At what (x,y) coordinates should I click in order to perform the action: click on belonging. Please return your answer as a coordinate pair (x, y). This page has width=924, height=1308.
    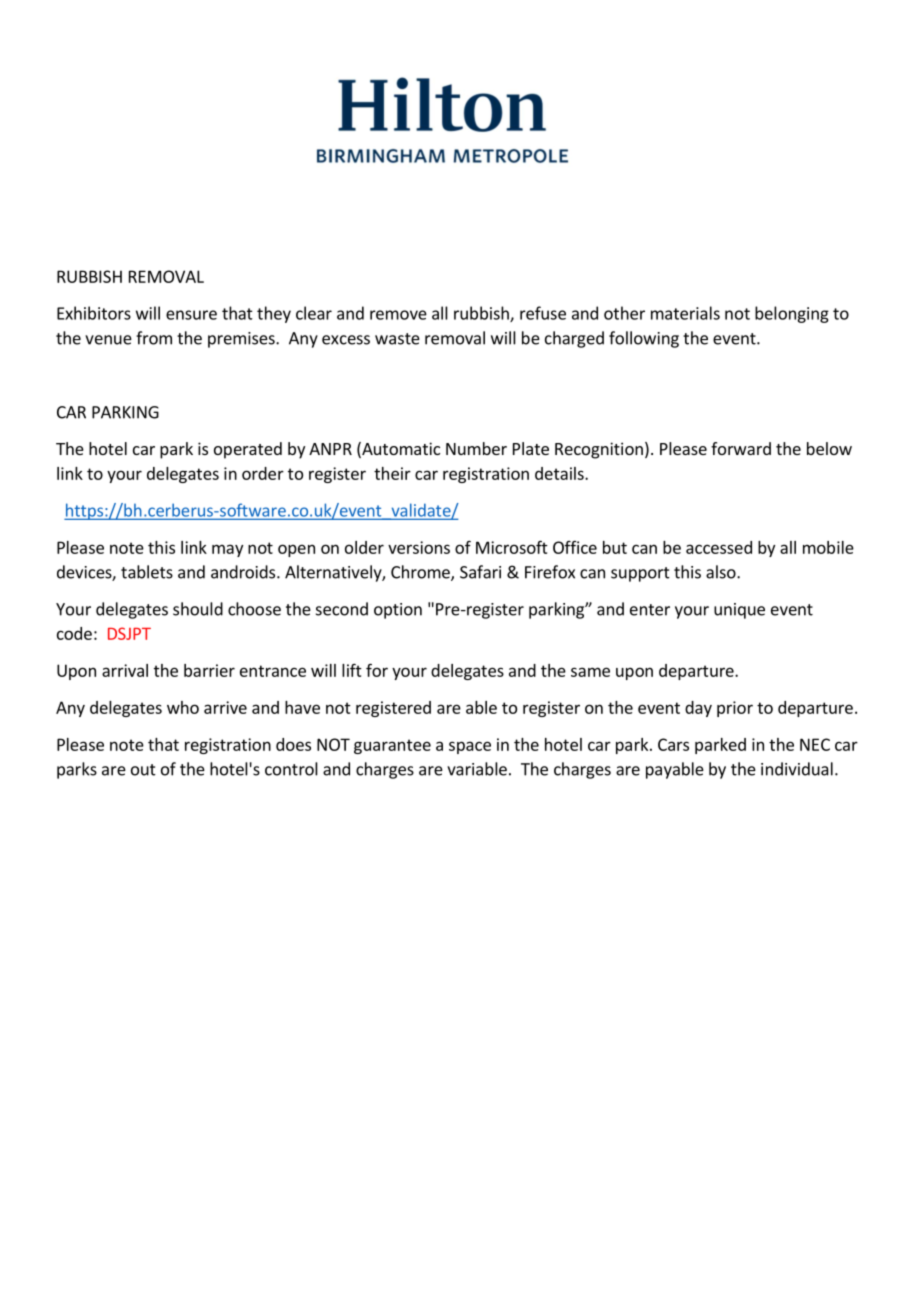
    Looking at the image, I should click on (792, 314).
